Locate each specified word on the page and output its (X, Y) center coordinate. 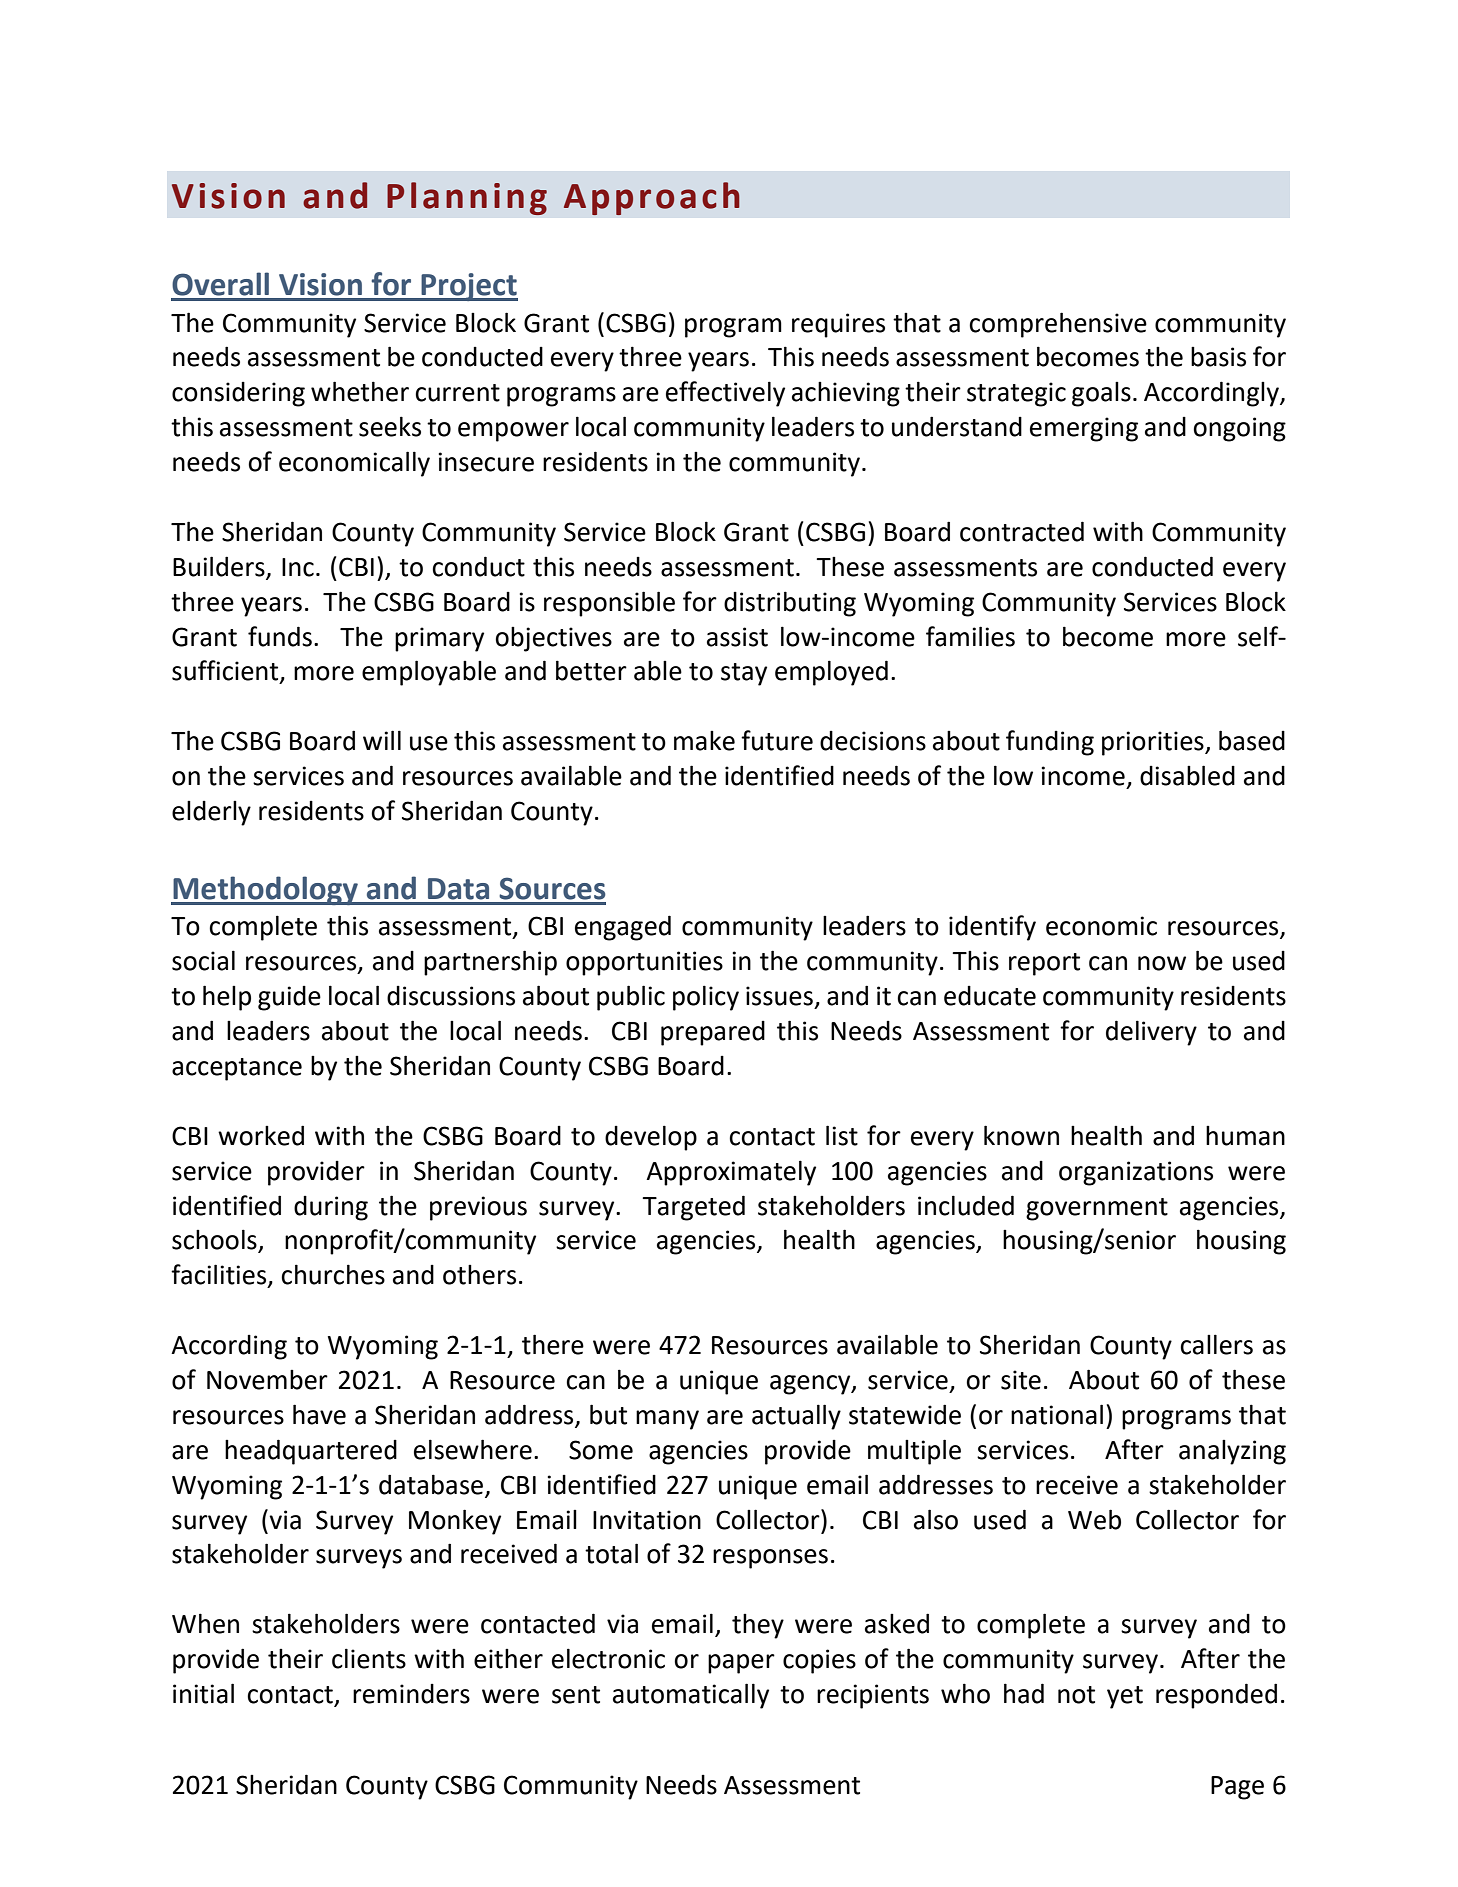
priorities (1154, 743)
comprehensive (1058, 325)
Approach (652, 198)
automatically (691, 1696)
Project (468, 287)
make (704, 741)
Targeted (693, 1208)
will (382, 740)
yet (1125, 1697)
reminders (411, 1694)
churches (333, 1274)
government (1097, 1209)
